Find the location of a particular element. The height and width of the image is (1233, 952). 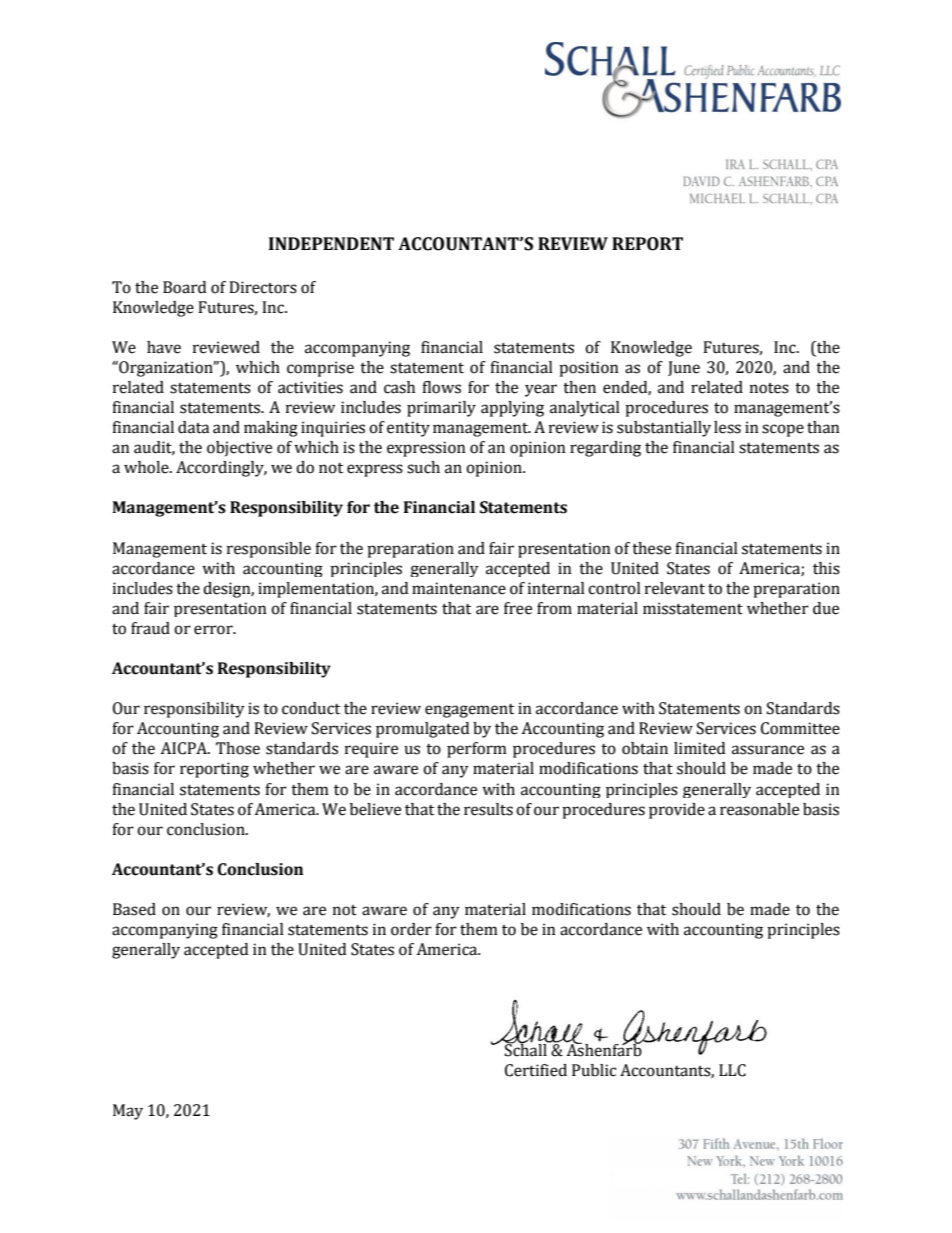

engagement is located at coordinates (469, 711).
